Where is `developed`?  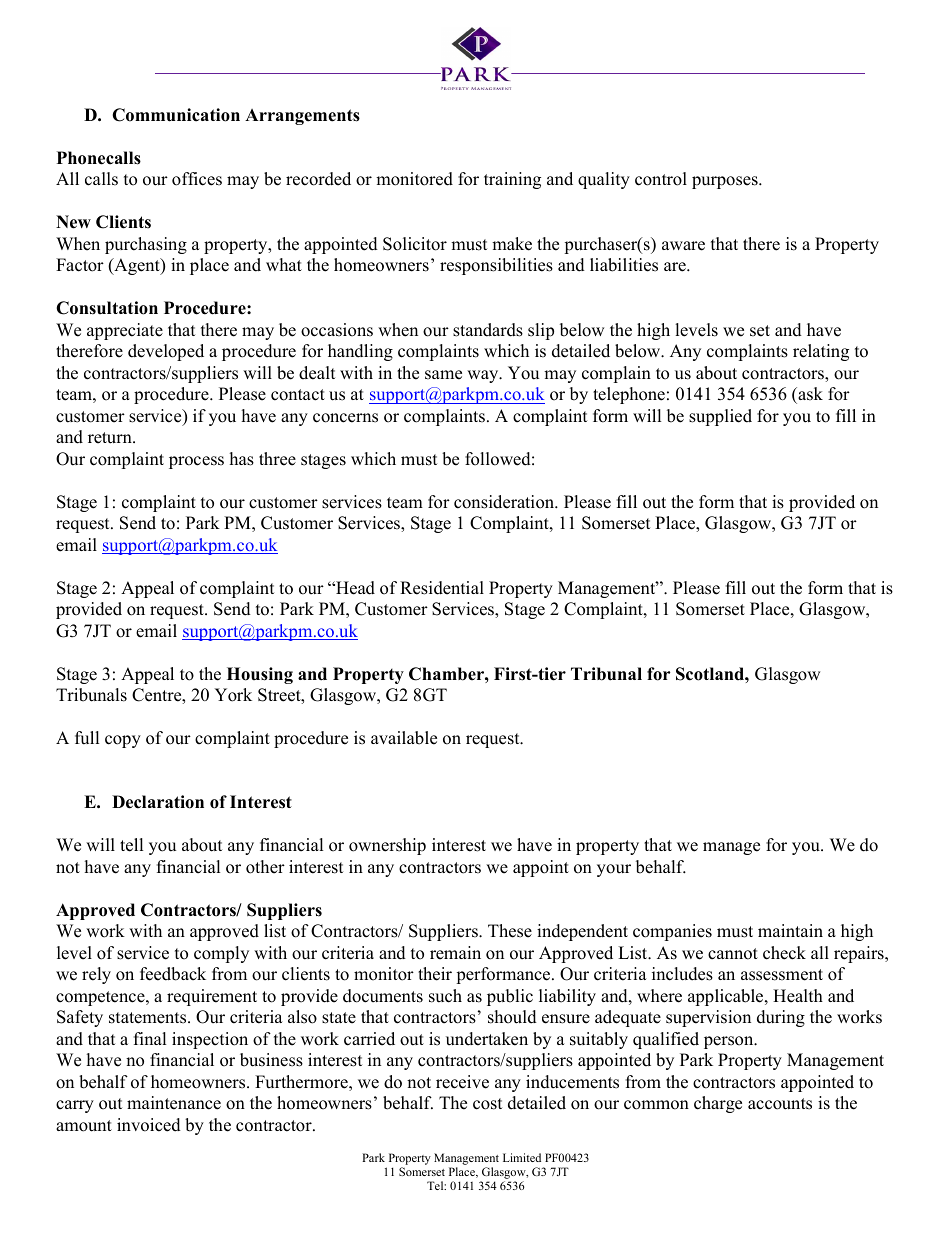 developed is located at coordinates (166, 352).
